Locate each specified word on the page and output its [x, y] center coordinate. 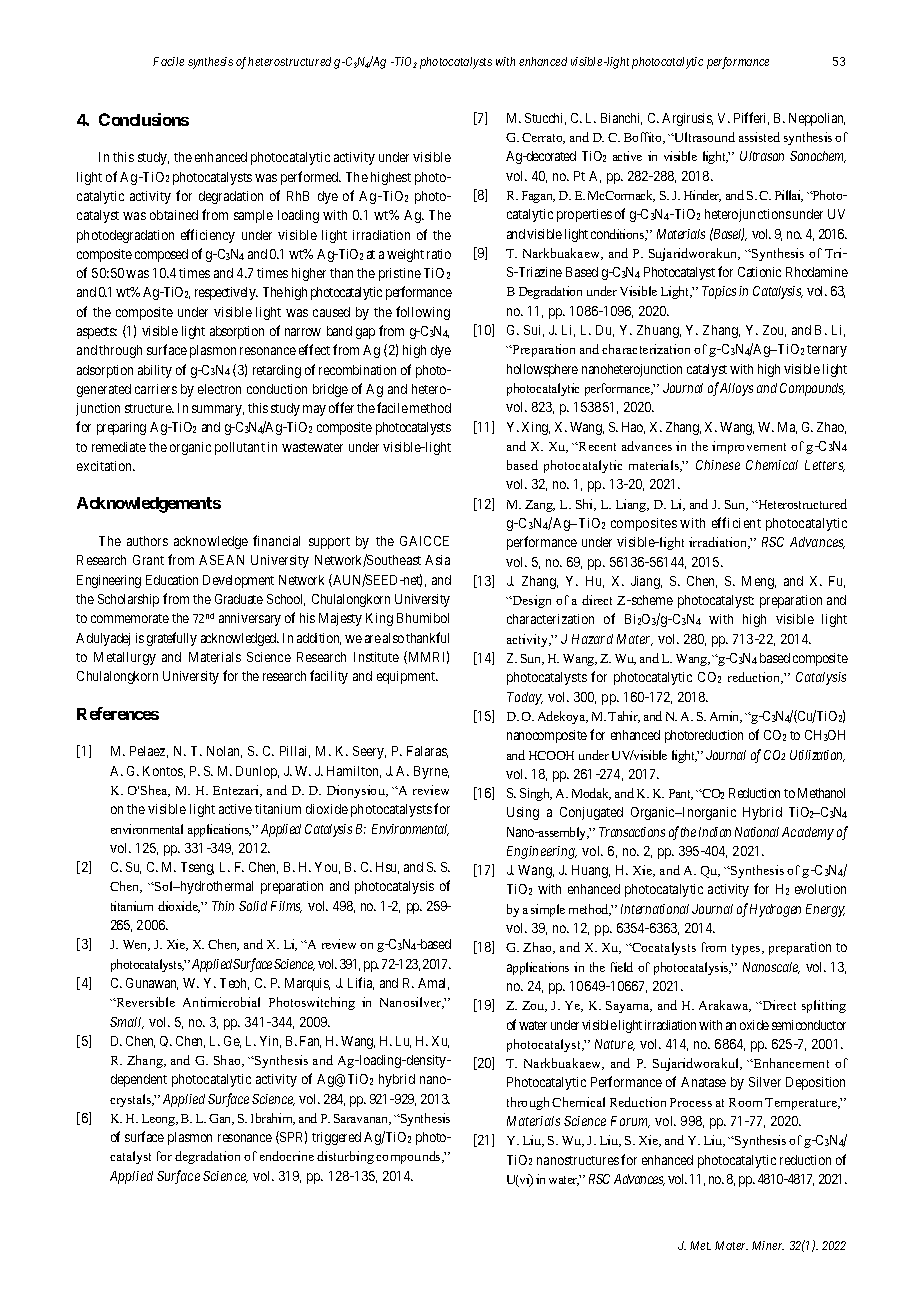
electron [219, 389]
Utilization [817, 756]
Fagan [538, 197]
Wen [136, 945]
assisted [759, 137]
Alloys [735, 389]
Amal [433, 984]
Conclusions [144, 119]
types [747, 949]
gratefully [172, 639]
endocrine [287, 1156]
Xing [536, 428]
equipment [407, 677]
